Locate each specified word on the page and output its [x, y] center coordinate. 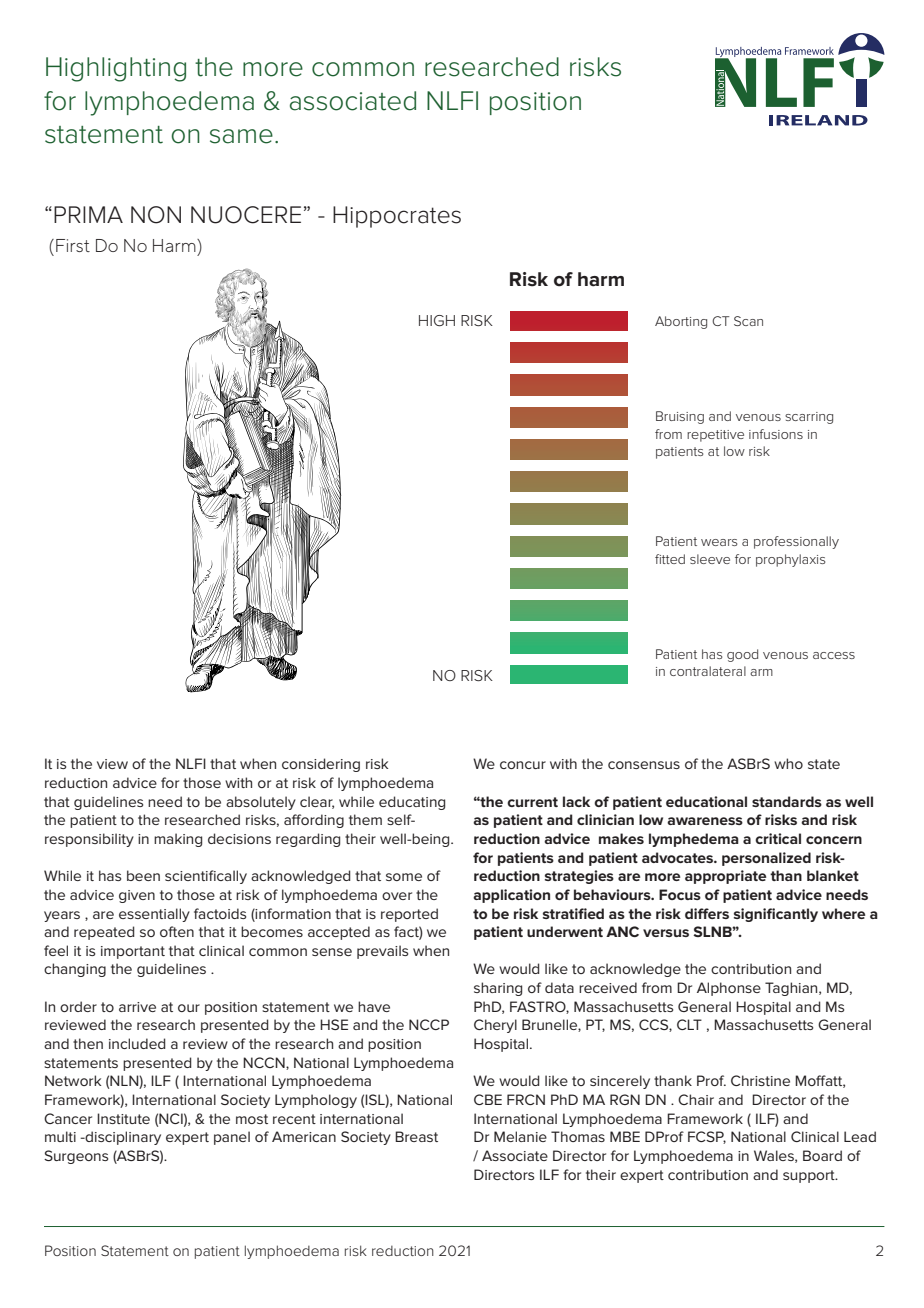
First [73, 245]
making [178, 840]
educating [412, 803]
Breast [416, 1136]
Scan [748, 321]
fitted [670, 559]
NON [156, 215]
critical [778, 838]
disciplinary [122, 1138]
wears [719, 542]
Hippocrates [397, 217]
